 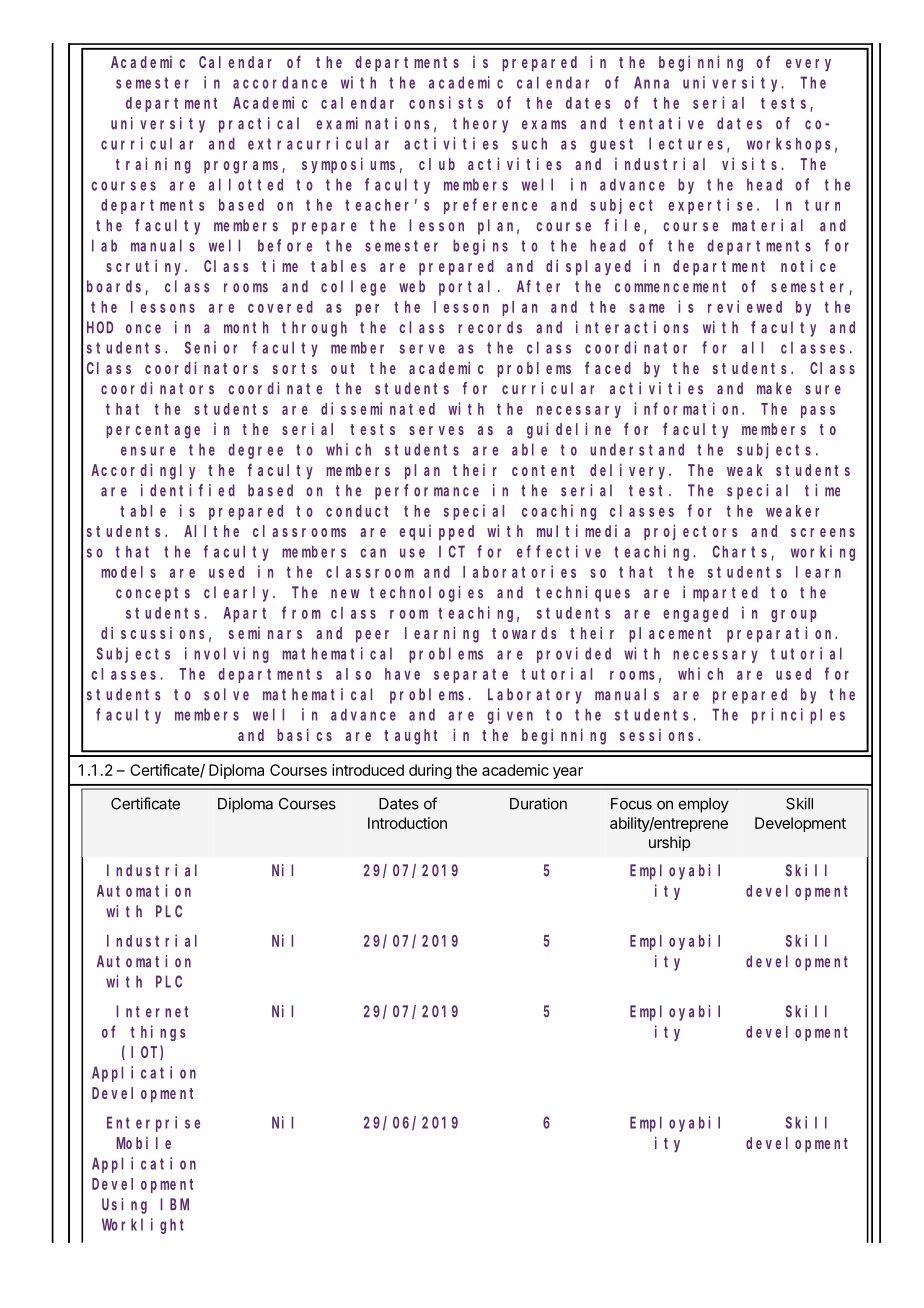 What do you see at coordinates (538, 803) in the screenshot?
I see `Duration` at bounding box center [538, 803].
